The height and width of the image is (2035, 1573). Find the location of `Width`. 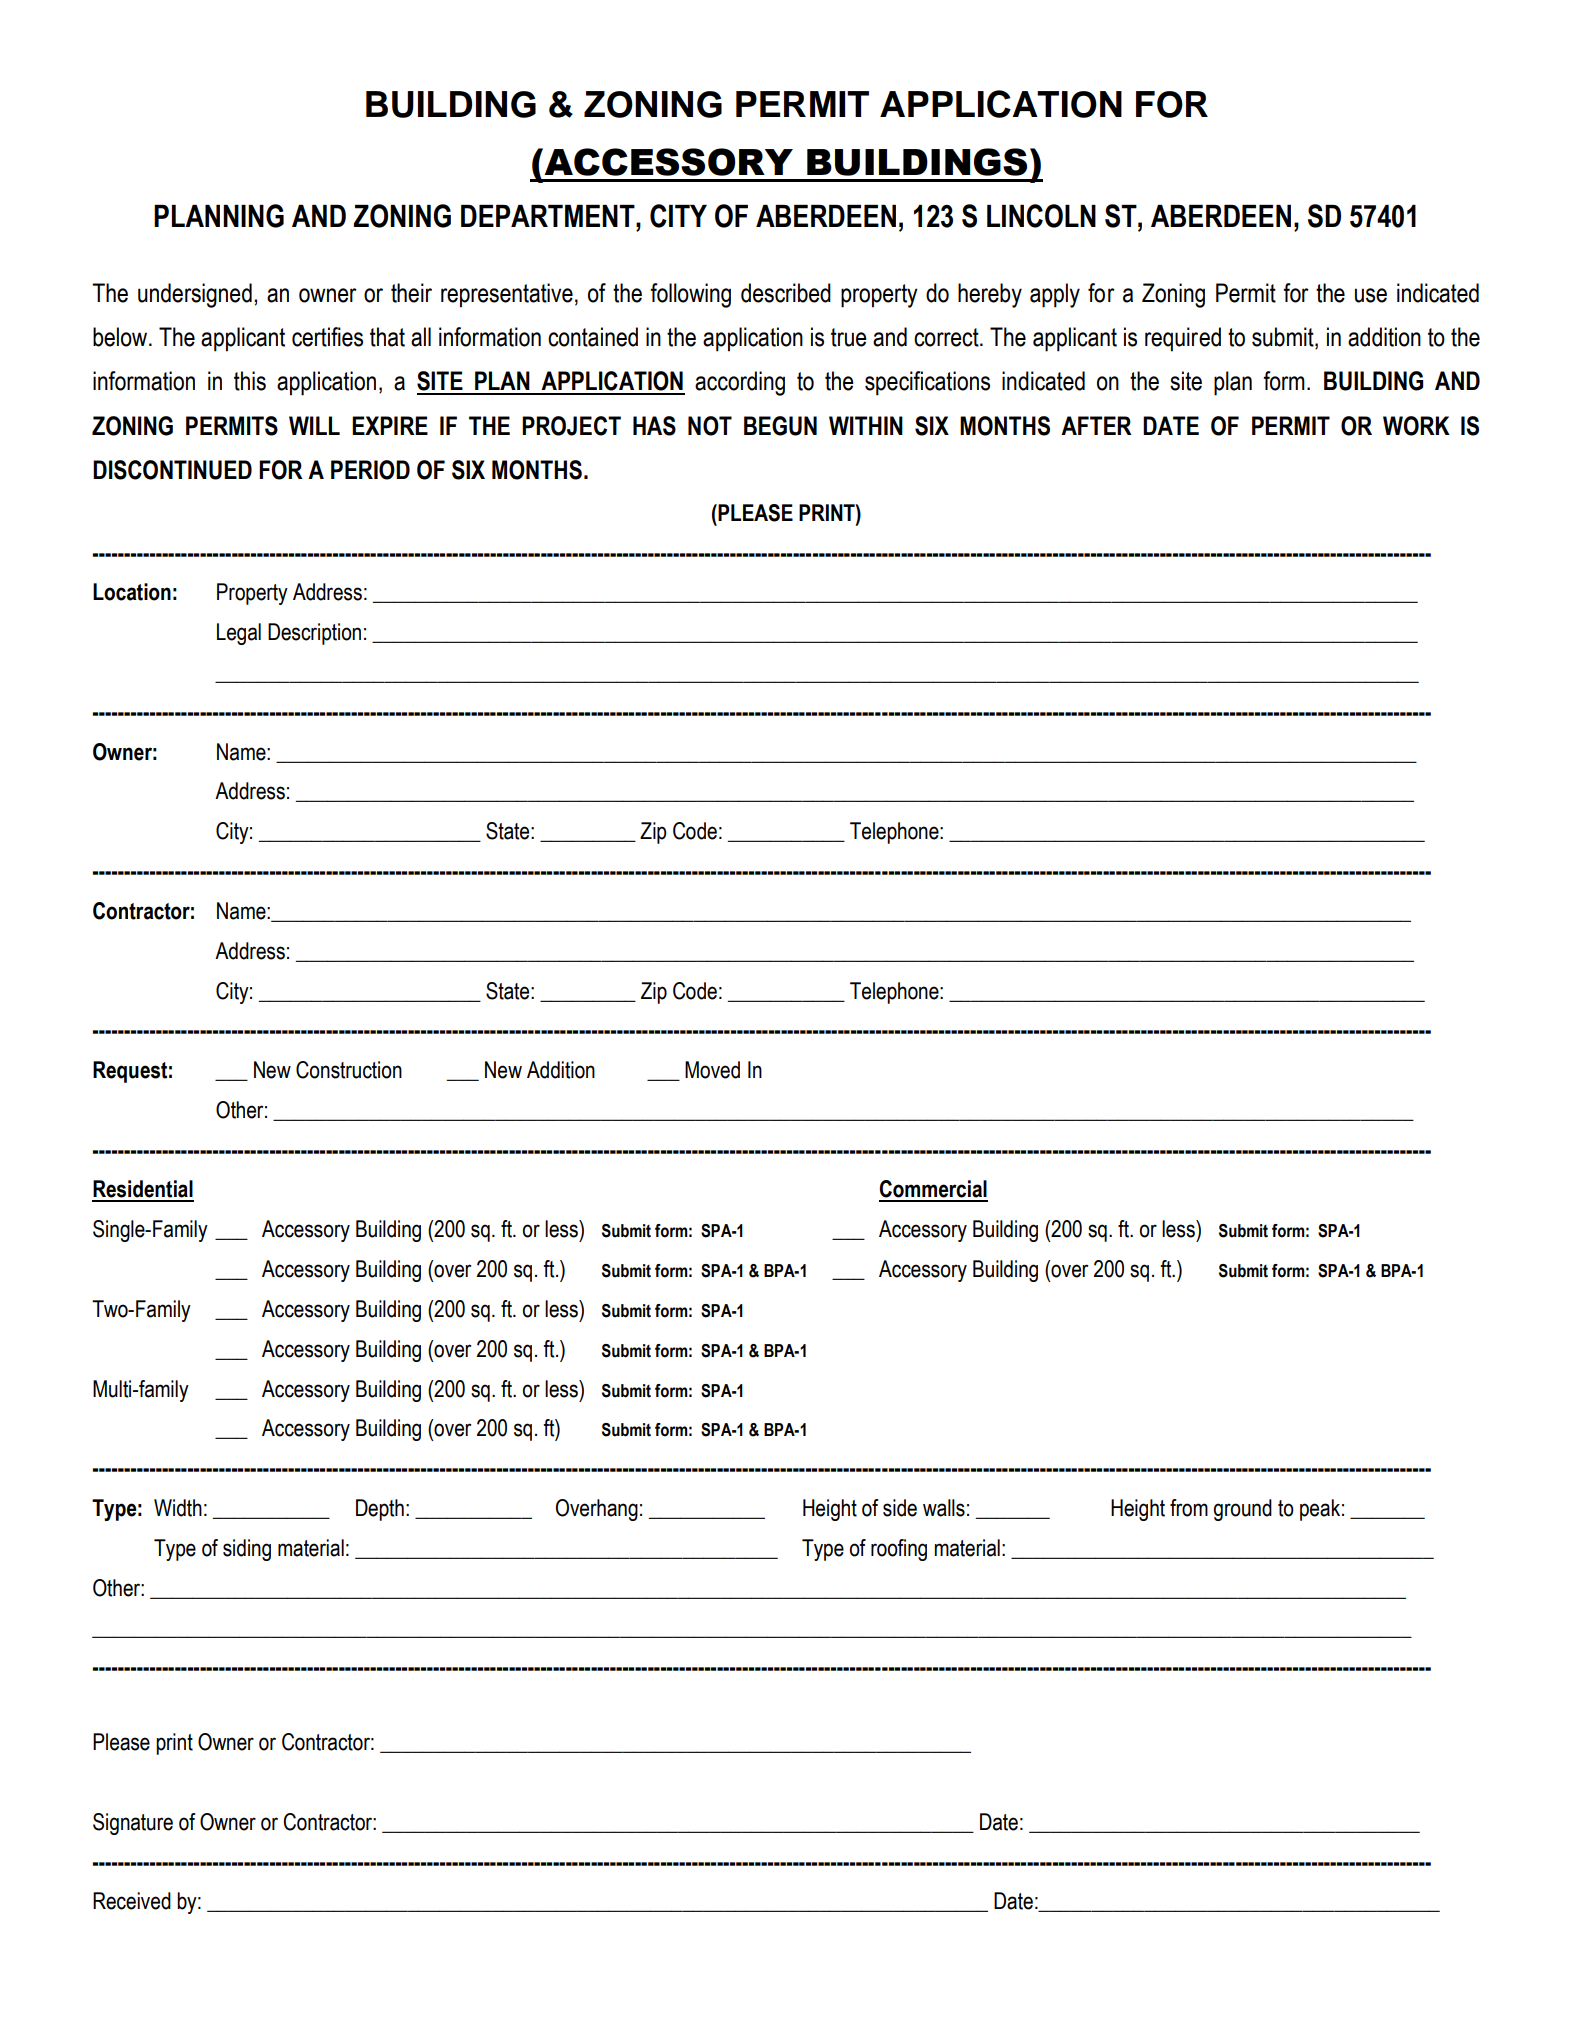

Width is located at coordinates (178, 1508).
